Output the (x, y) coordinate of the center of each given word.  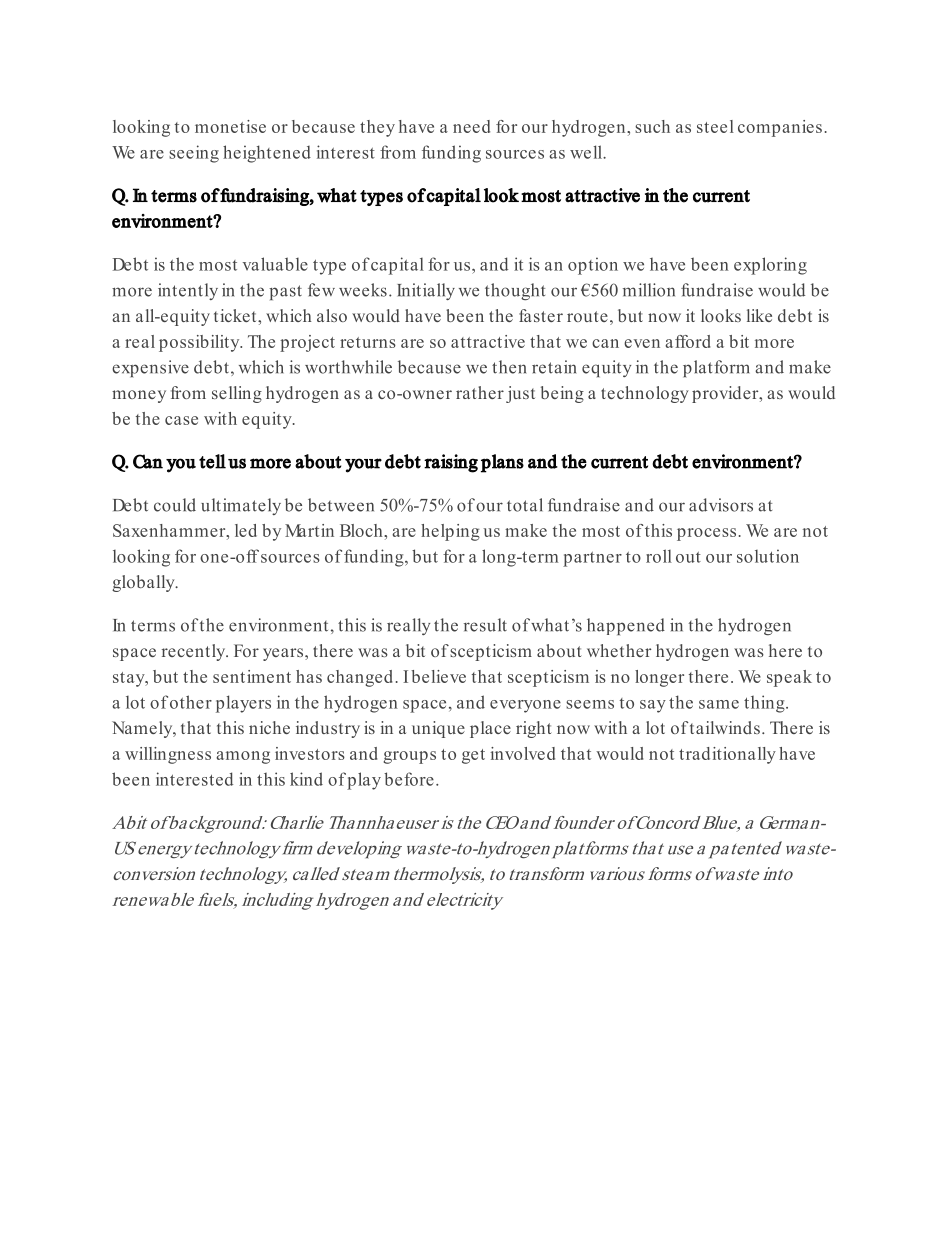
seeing (194, 154)
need (471, 126)
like (759, 315)
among (243, 757)
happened (626, 626)
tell (212, 461)
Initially (426, 291)
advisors (721, 505)
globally (144, 583)
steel (715, 126)
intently (188, 291)
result (485, 625)
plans (502, 463)
